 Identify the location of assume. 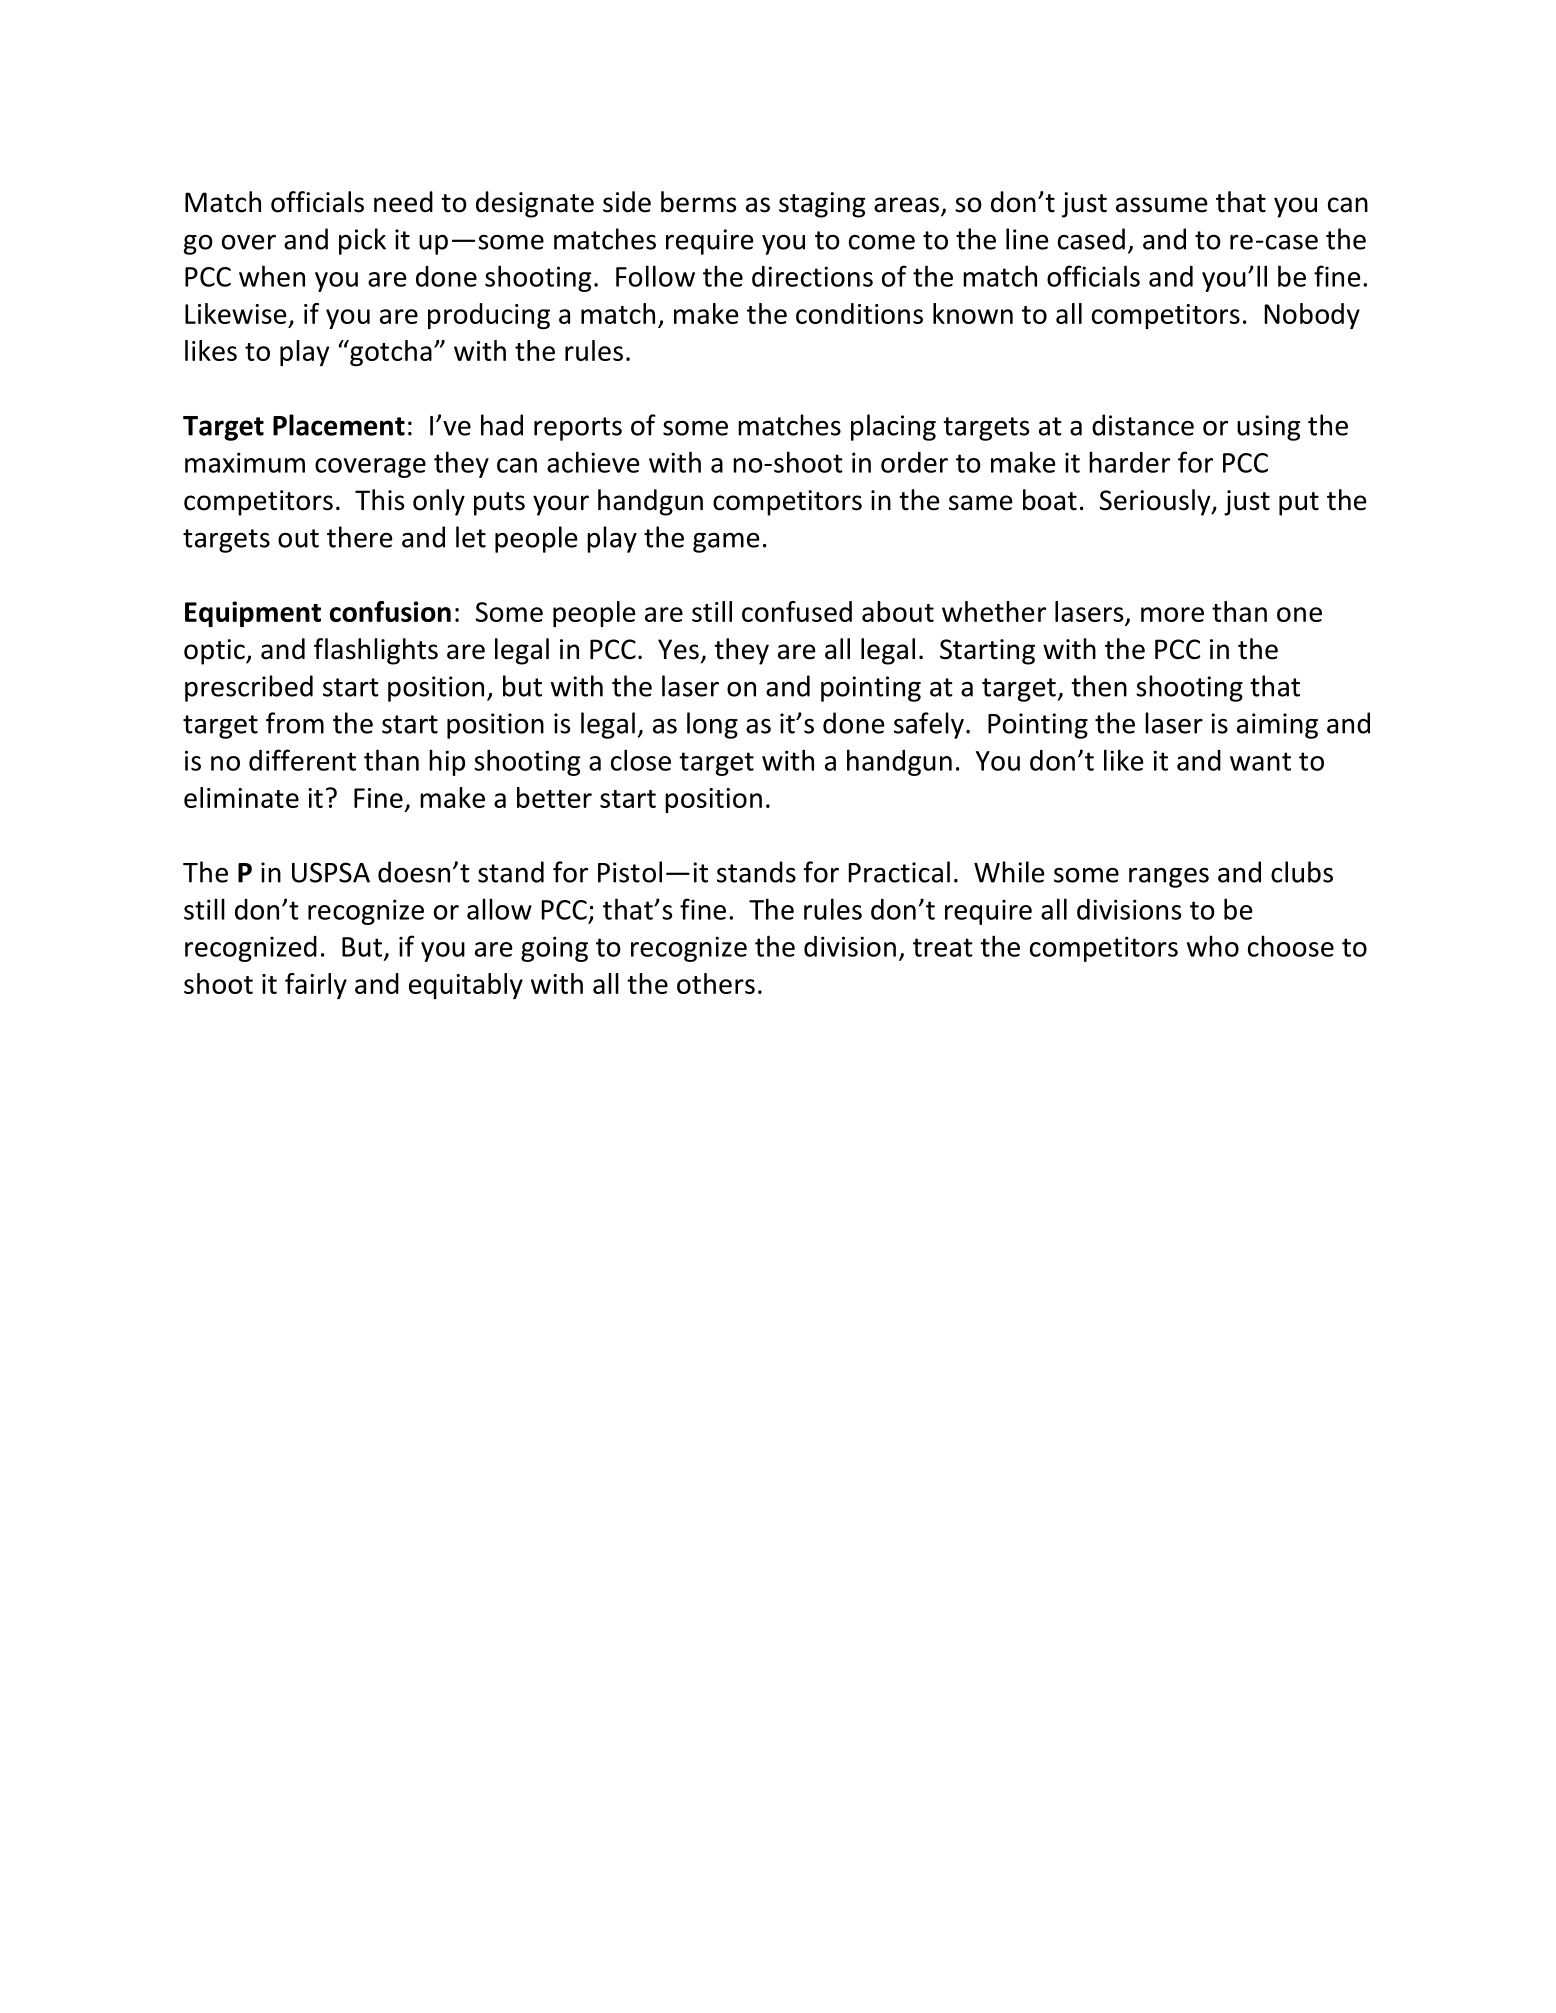
(1161, 205).
